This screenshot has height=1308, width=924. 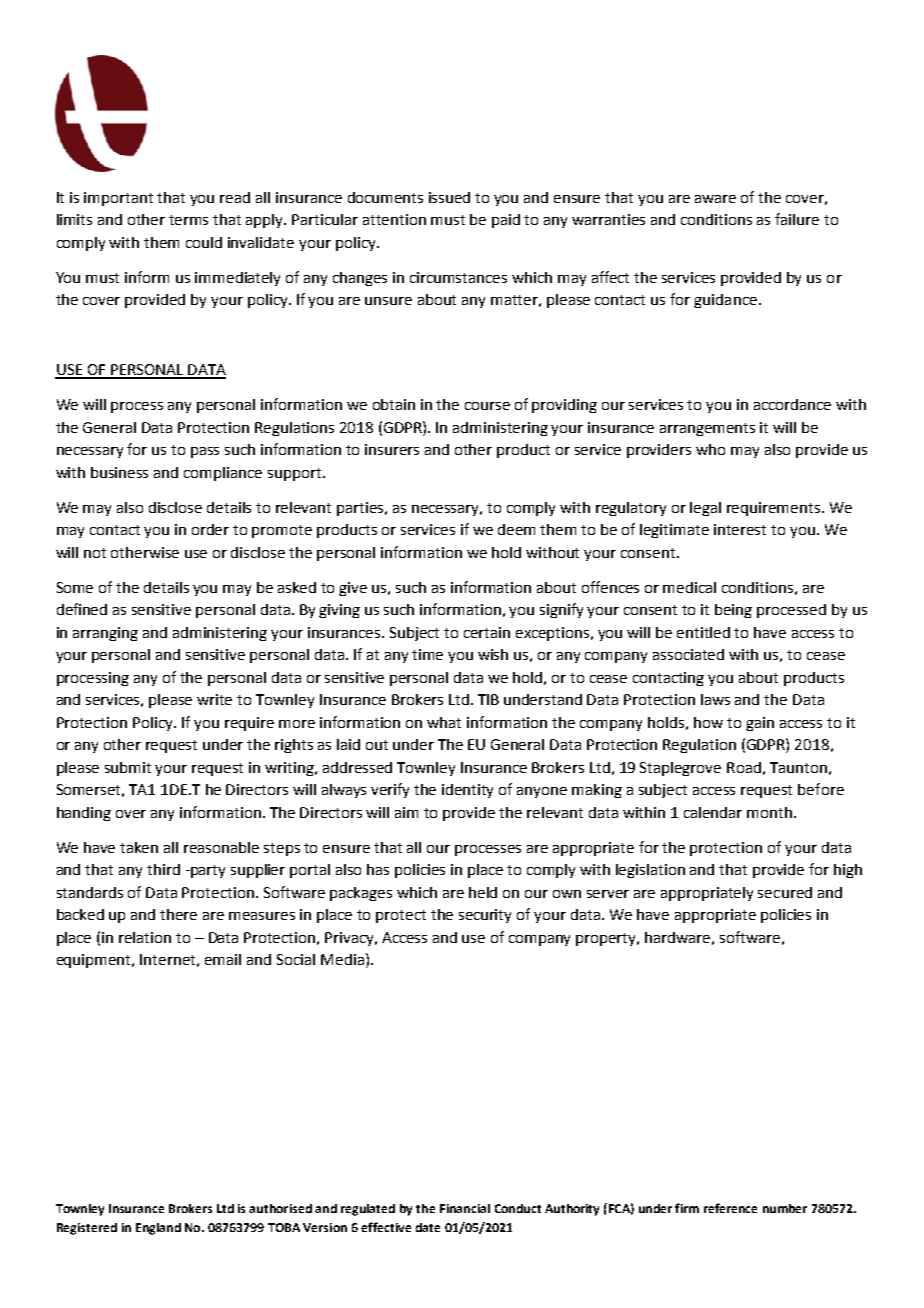 I want to click on failure, so click(x=797, y=219).
